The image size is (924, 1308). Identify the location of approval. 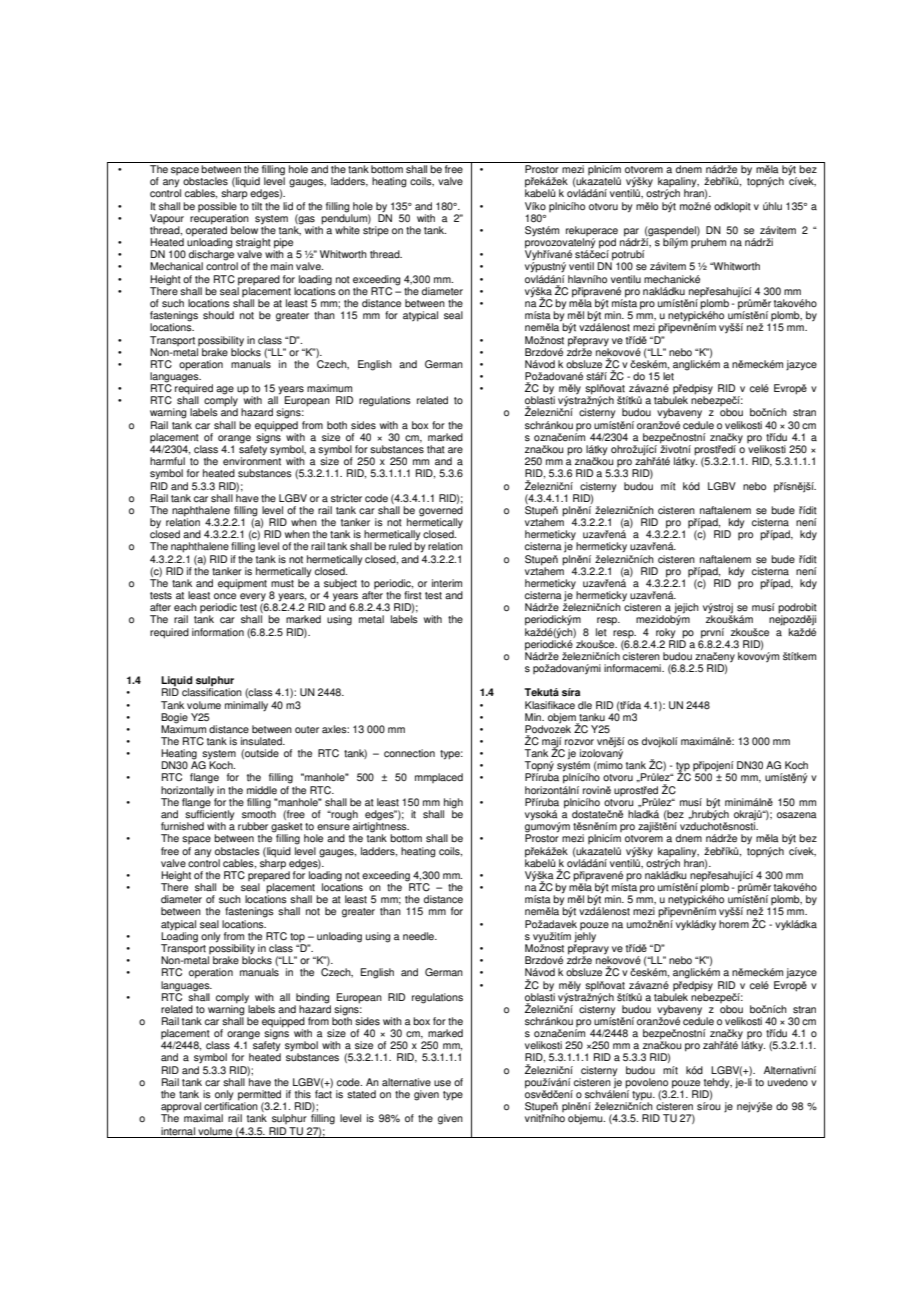
(181, 1108).
